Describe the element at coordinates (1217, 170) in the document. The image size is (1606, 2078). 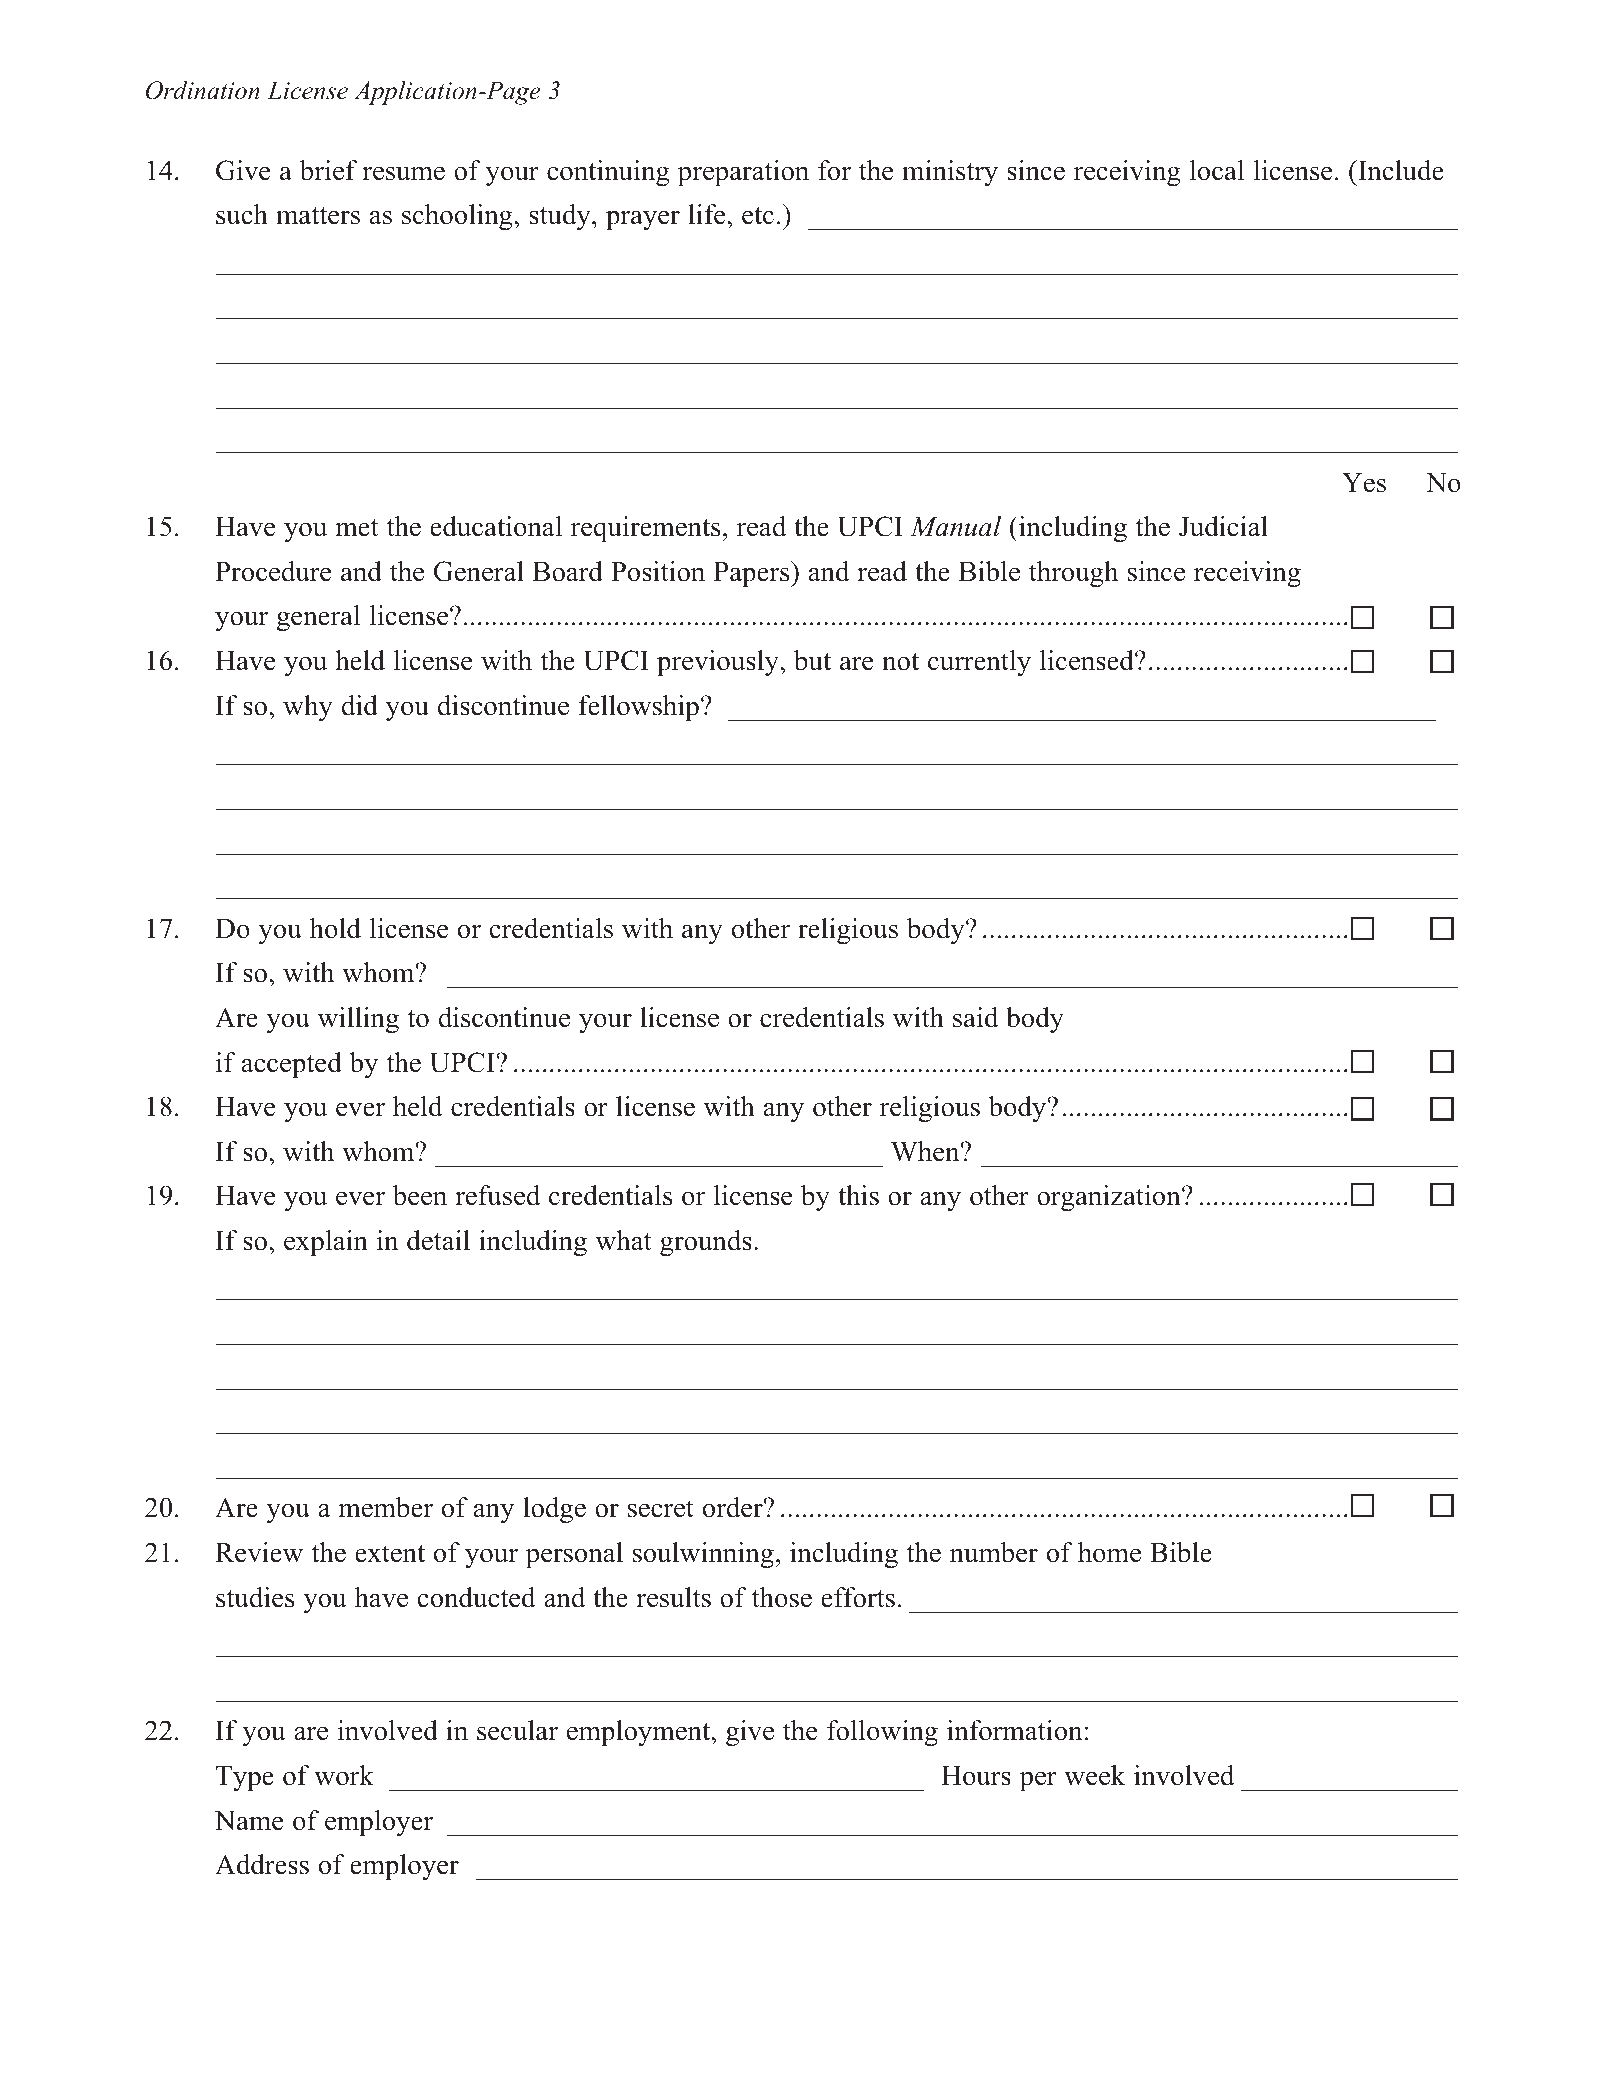
I see `local` at that location.
